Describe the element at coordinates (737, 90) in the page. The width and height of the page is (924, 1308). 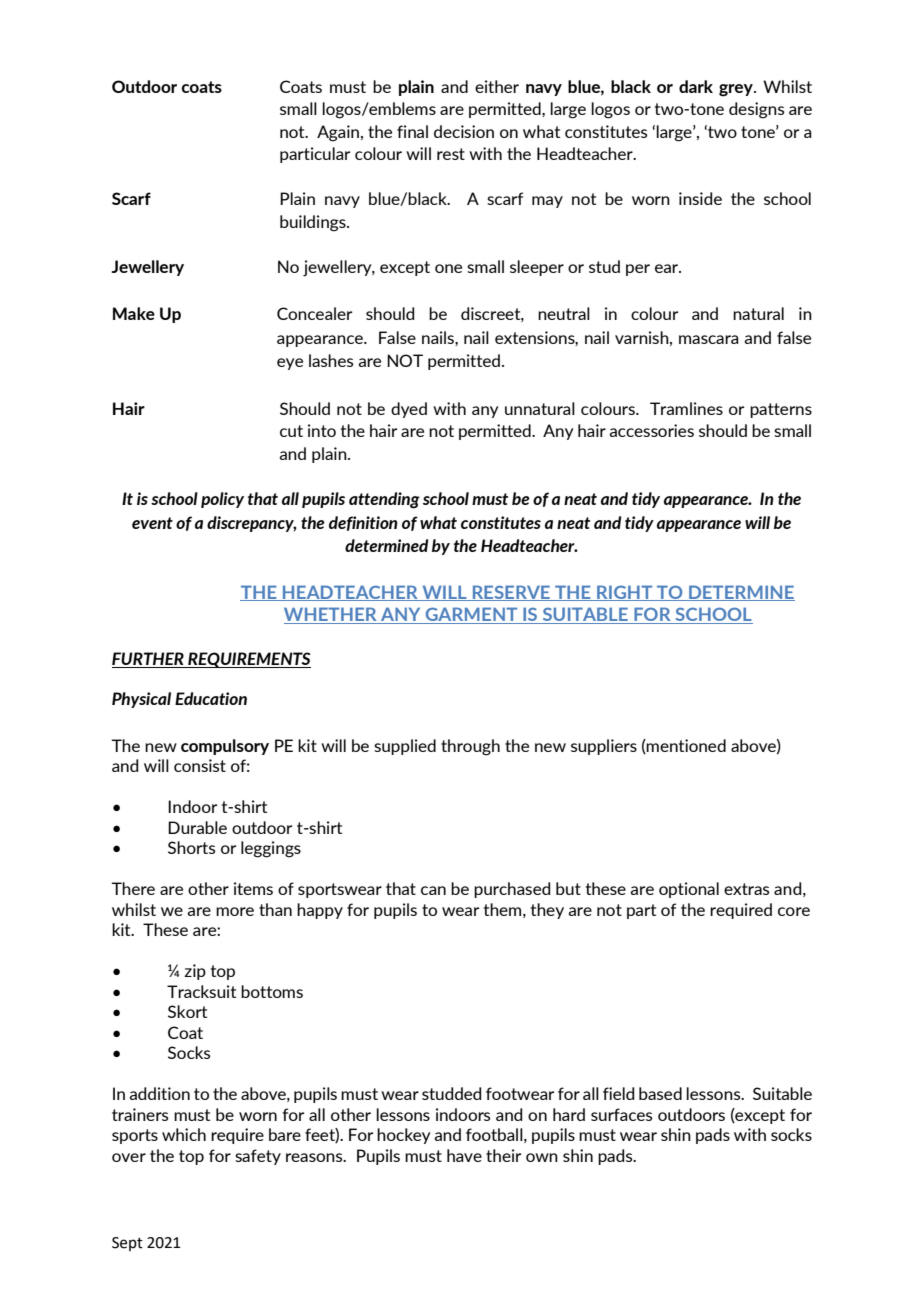
I see `grey` at that location.
